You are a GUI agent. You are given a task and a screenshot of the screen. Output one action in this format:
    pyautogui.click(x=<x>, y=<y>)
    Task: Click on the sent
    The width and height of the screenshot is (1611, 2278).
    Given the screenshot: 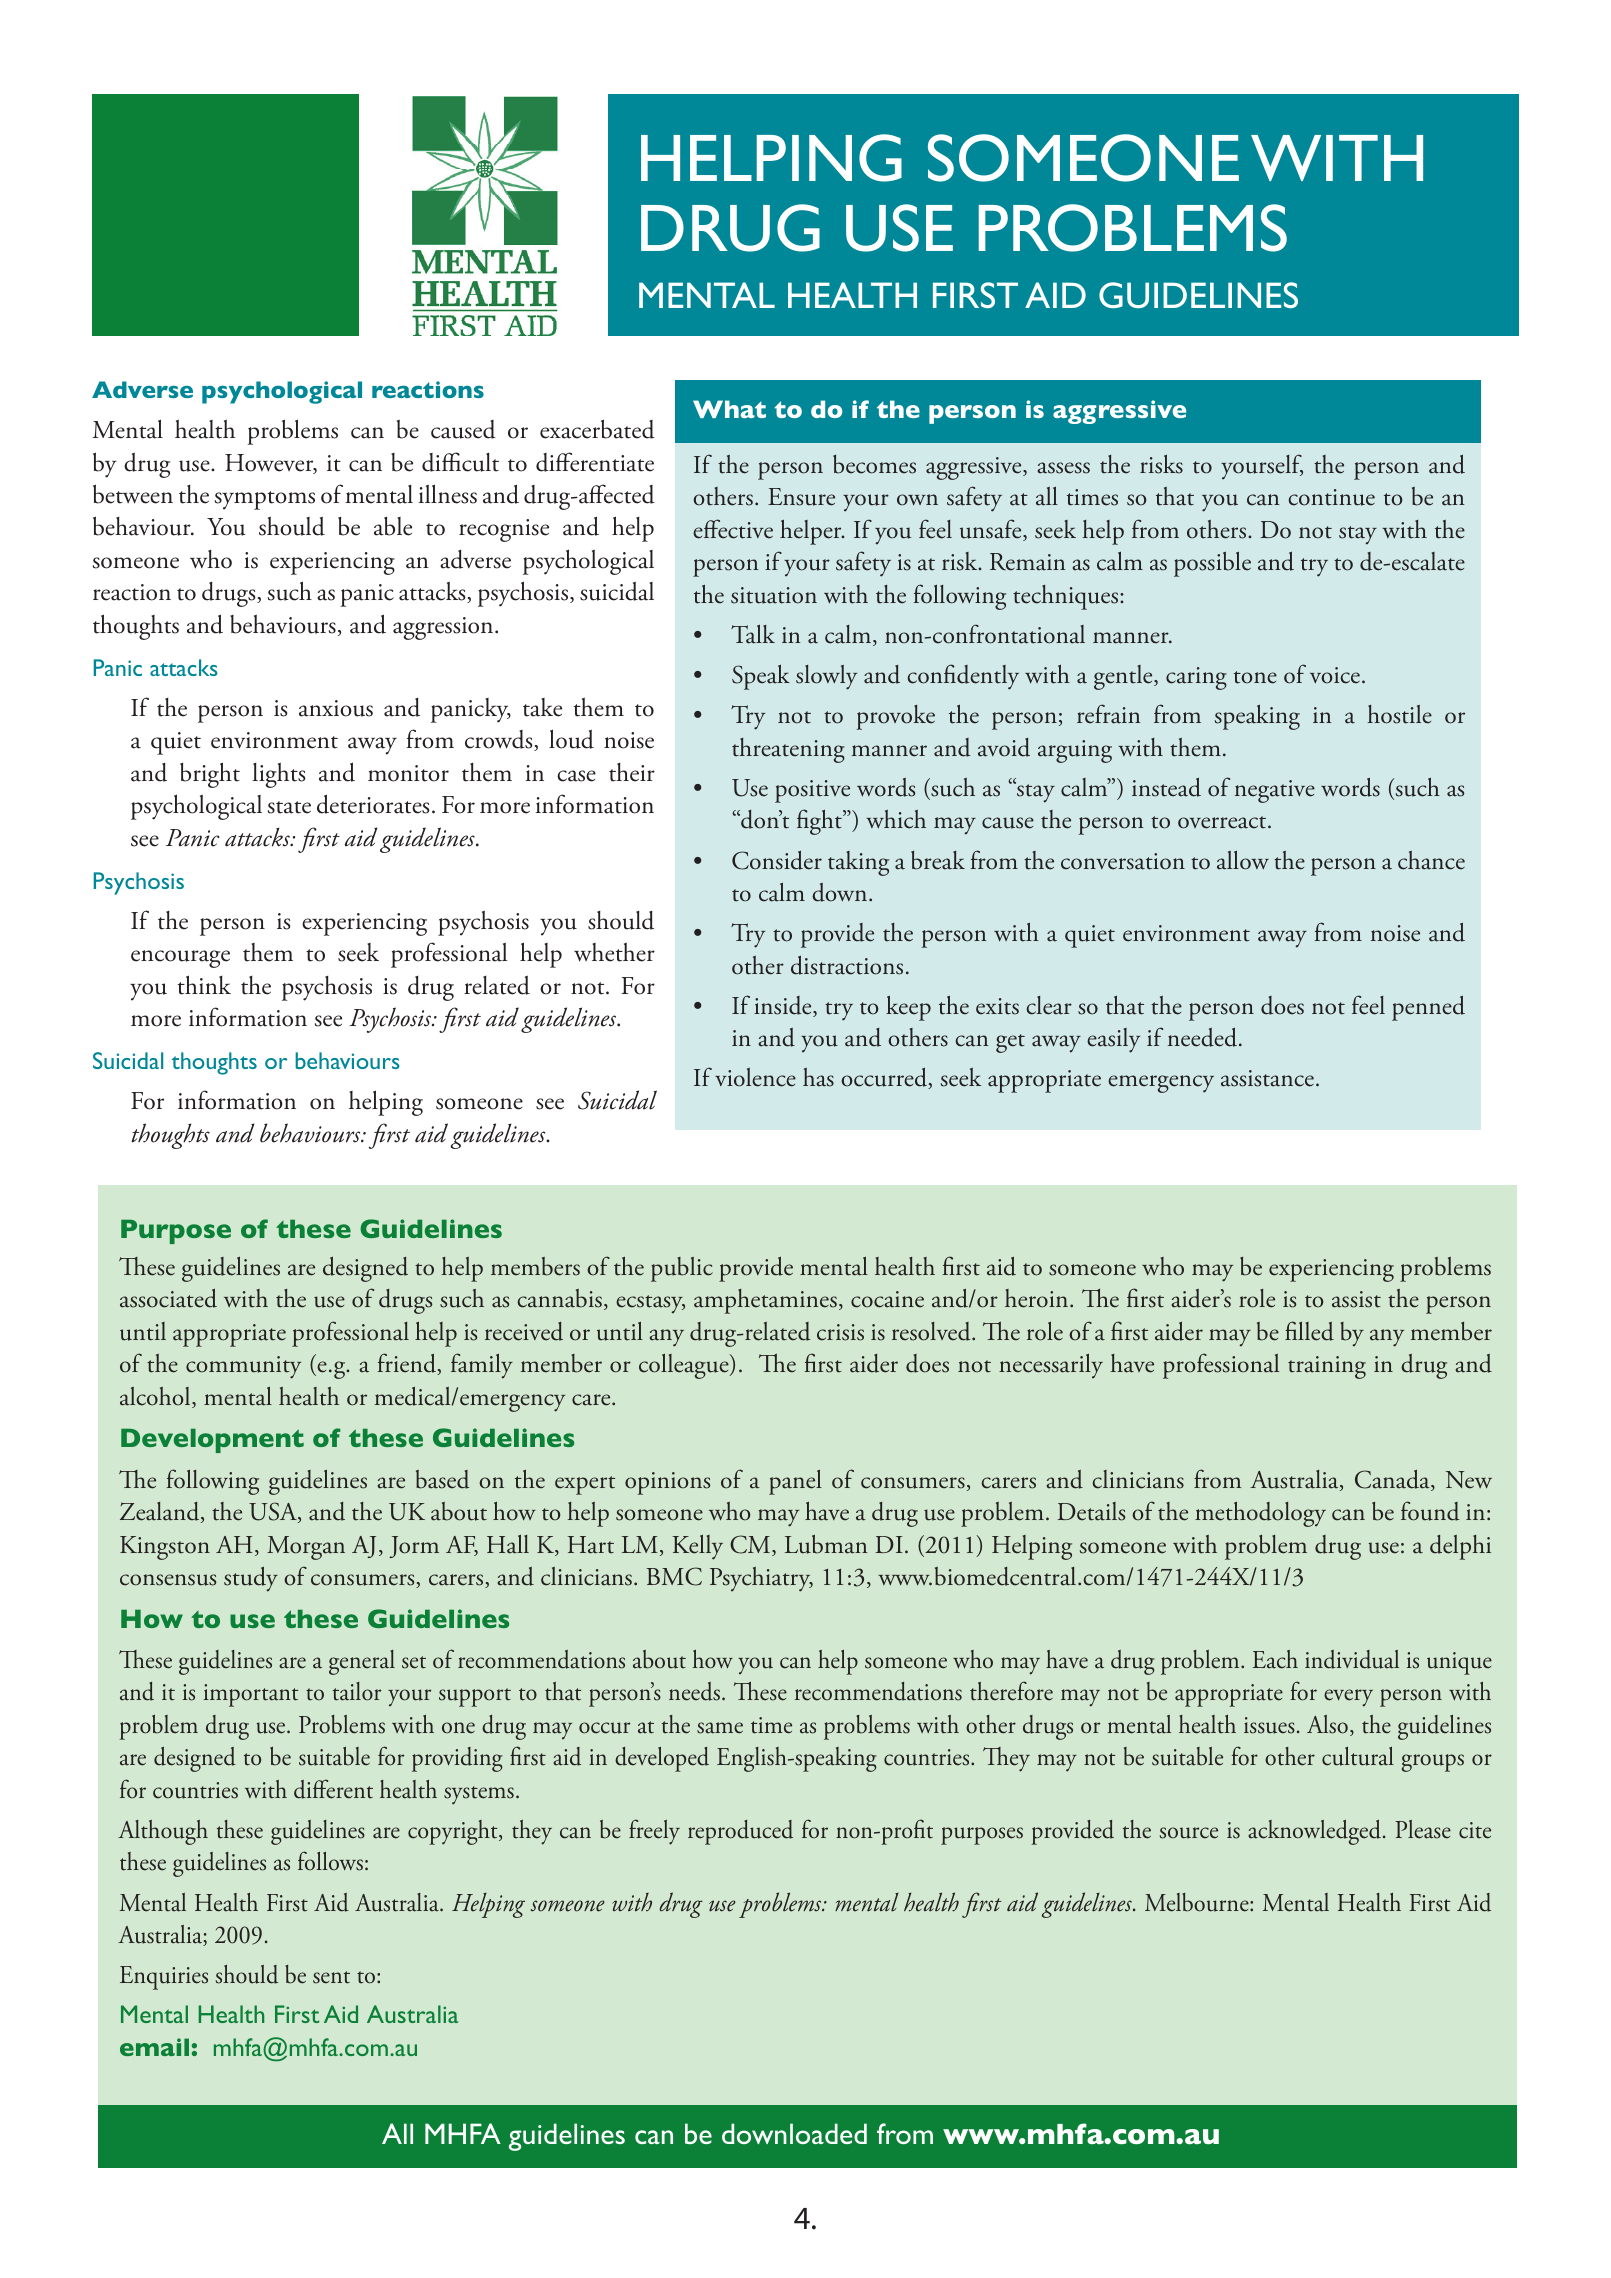 What is the action you would take?
    pyautogui.click(x=331, y=1977)
